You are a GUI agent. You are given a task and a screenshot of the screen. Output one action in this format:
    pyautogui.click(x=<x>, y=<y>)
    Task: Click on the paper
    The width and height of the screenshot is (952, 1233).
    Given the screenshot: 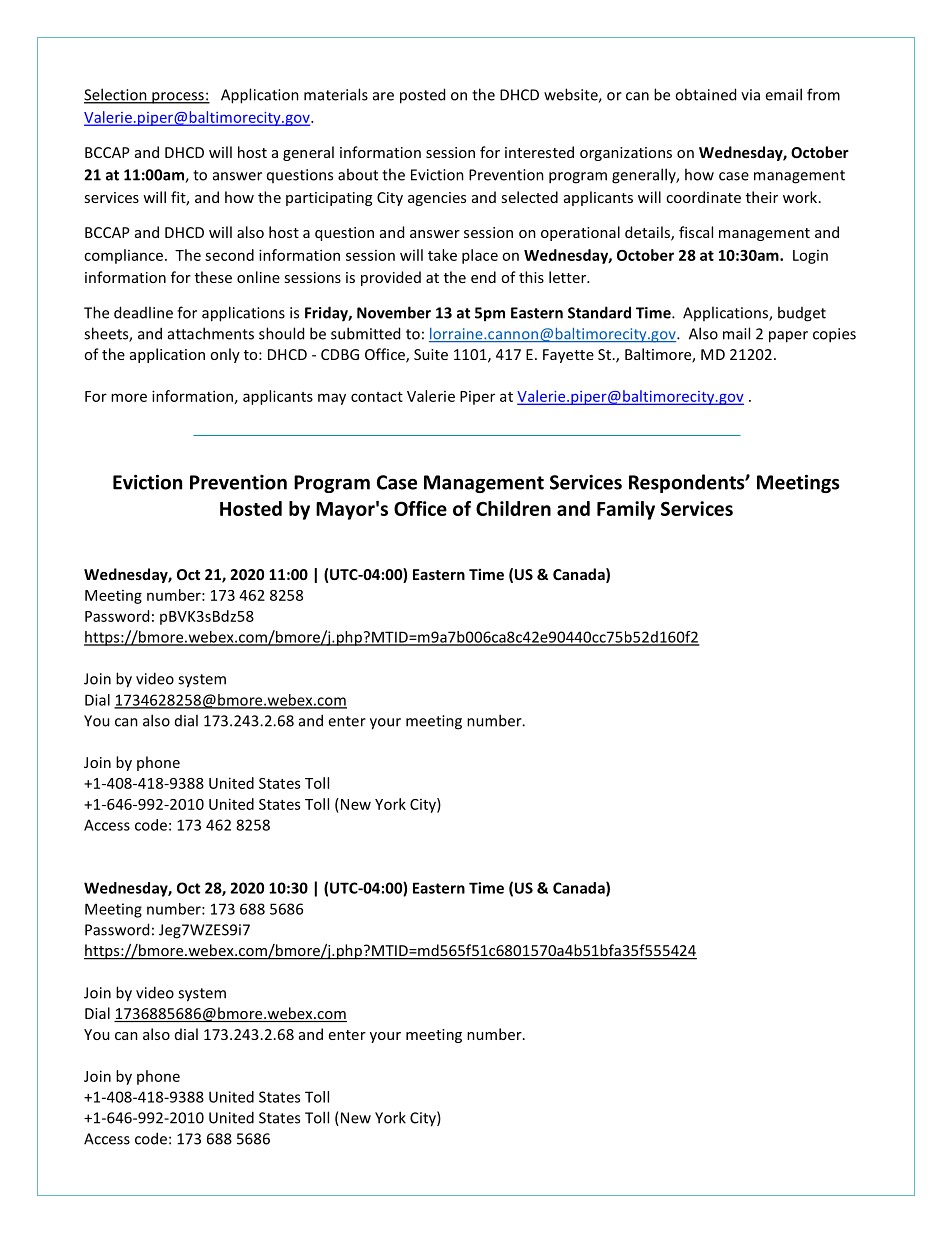 What is the action you would take?
    pyautogui.click(x=788, y=337)
